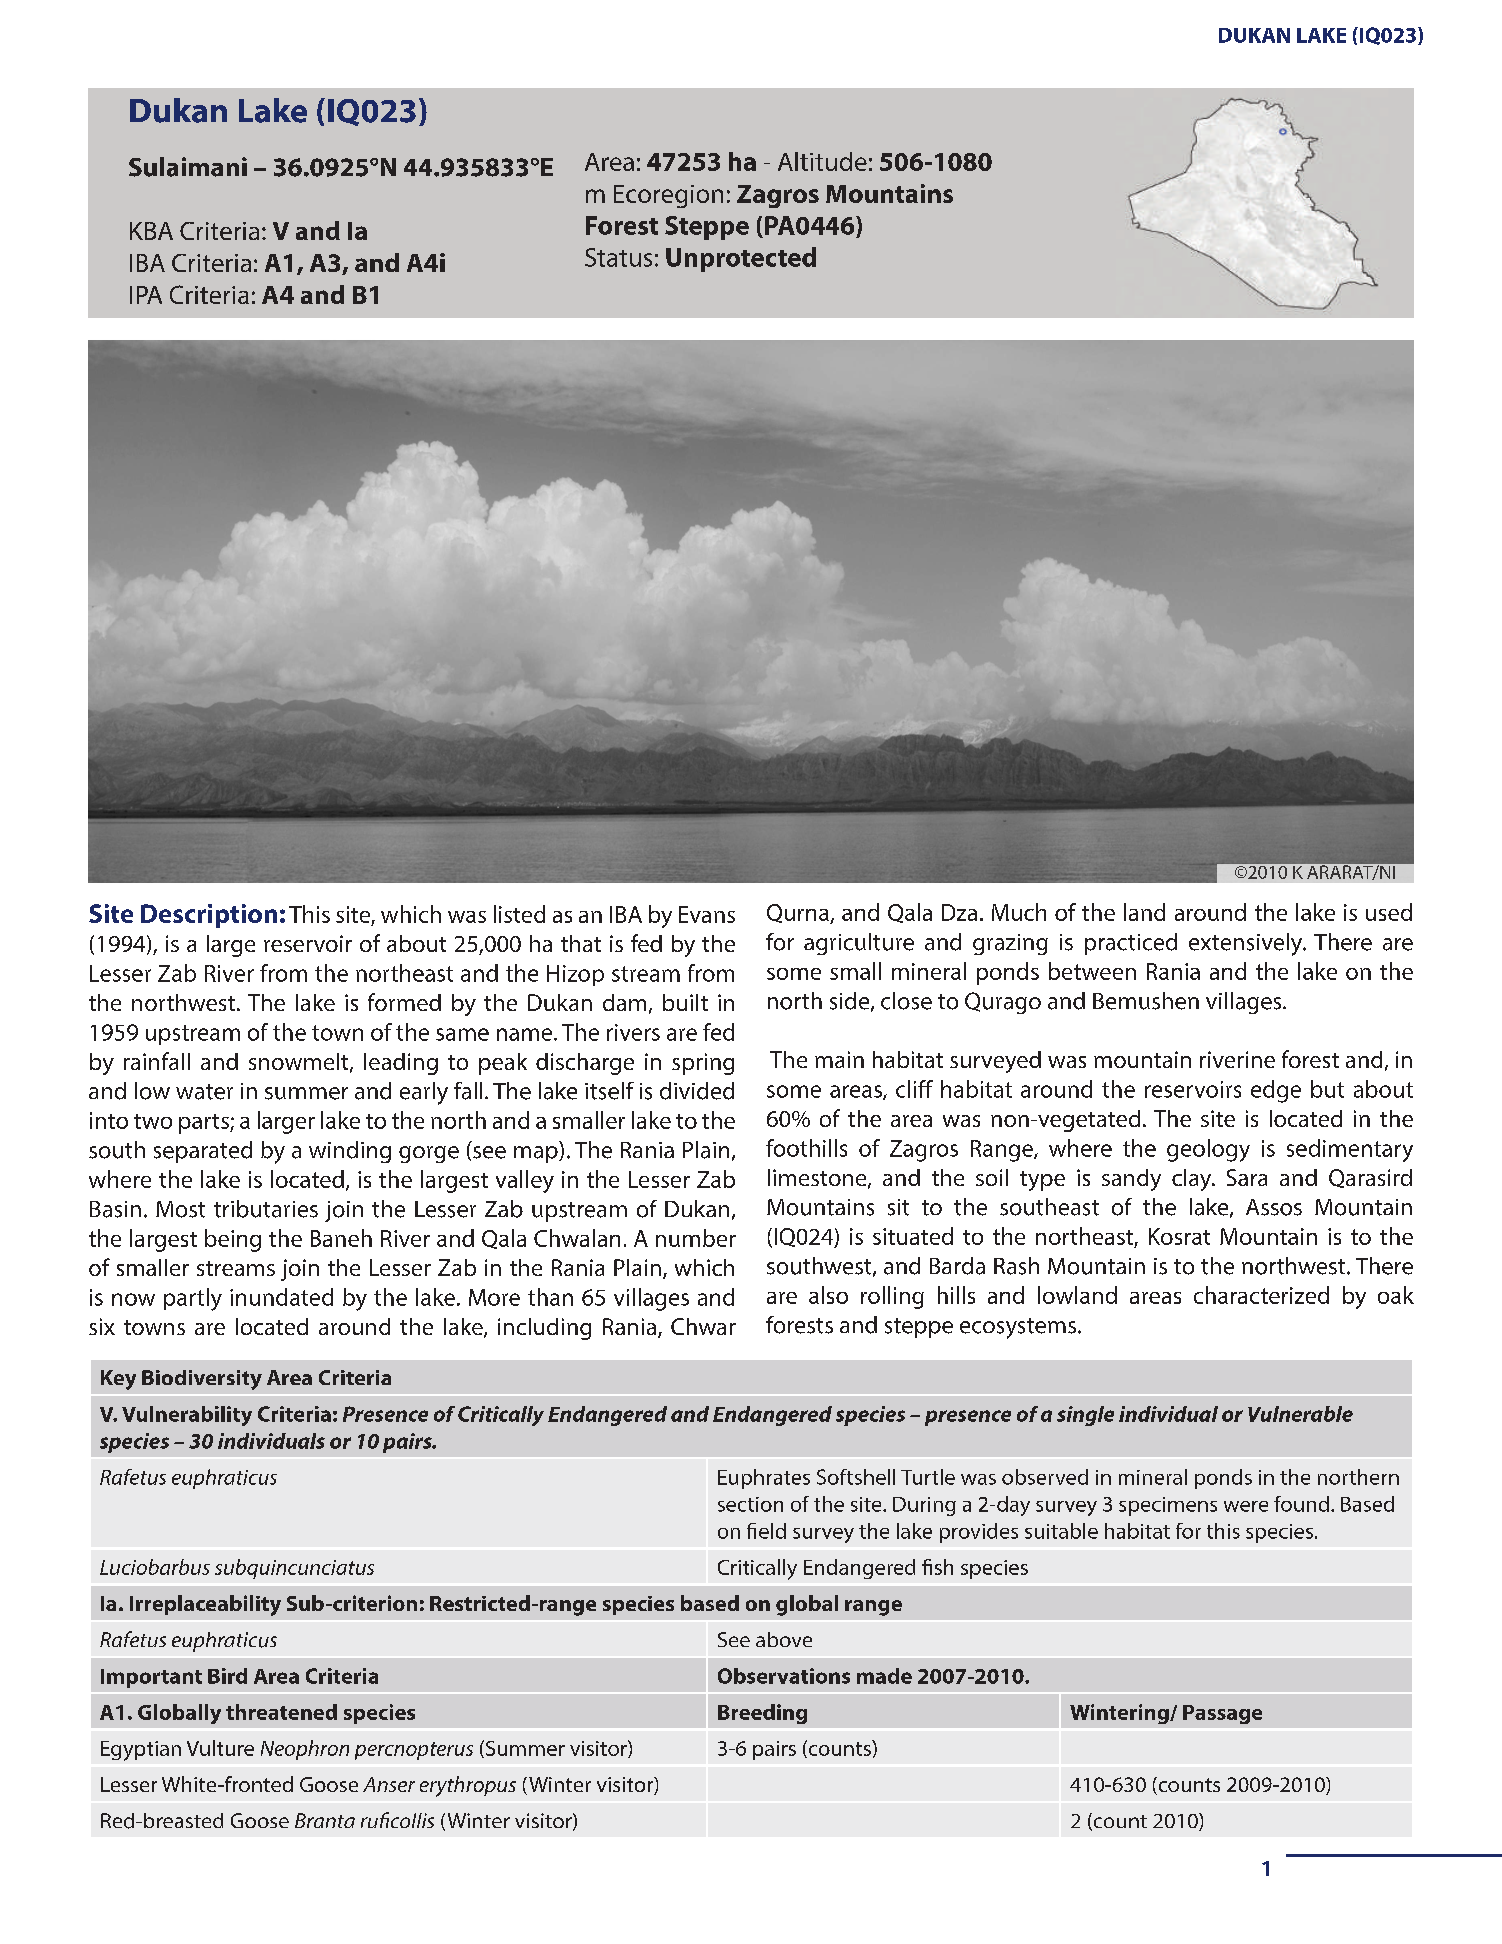 Image resolution: width=1502 pixels, height=1944 pixels. What do you see at coordinates (741, 259) in the image?
I see `Unprotected` at bounding box center [741, 259].
